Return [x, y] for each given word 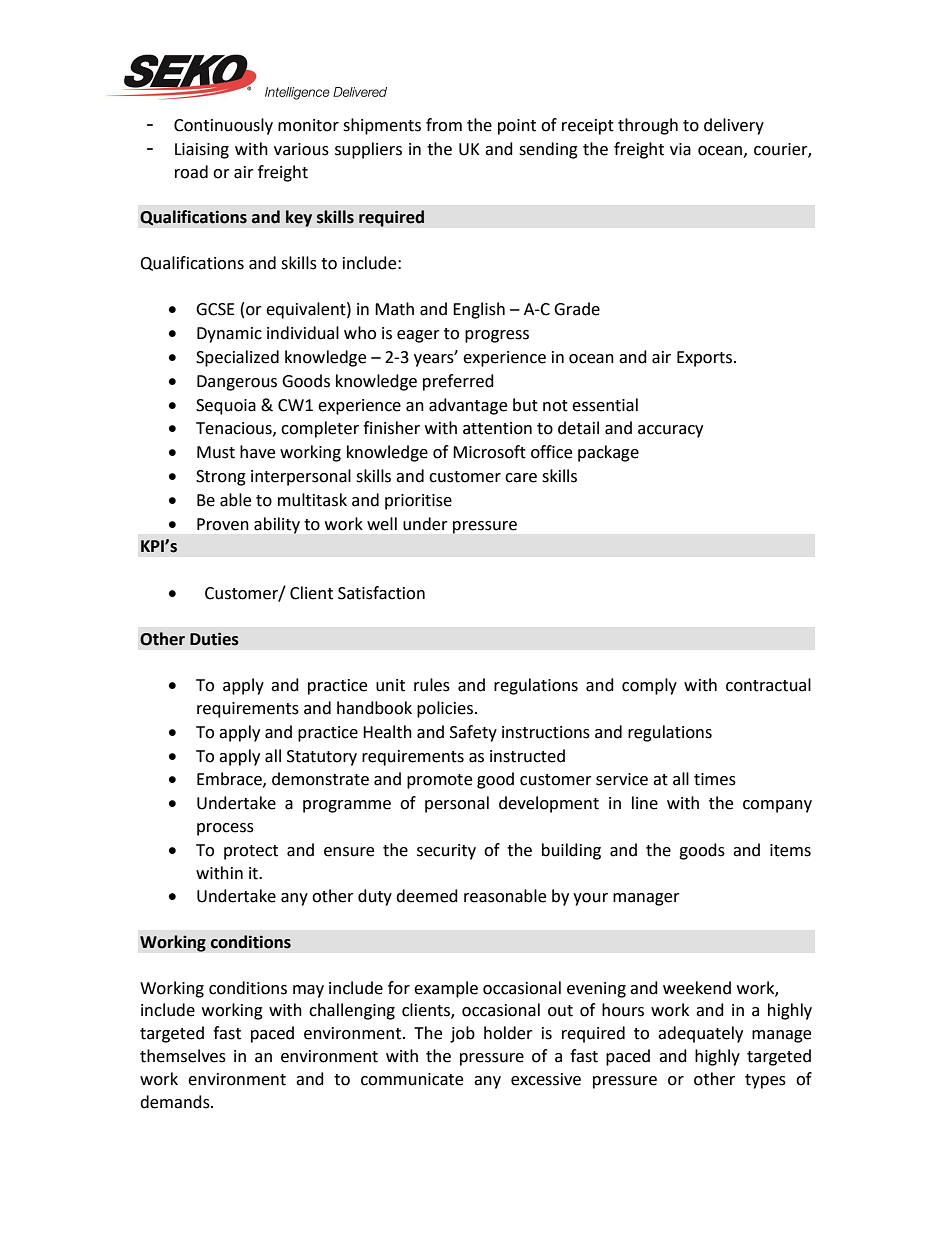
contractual [768, 685]
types [765, 1081]
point [517, 127]
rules [432, 685]
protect [251, 852]
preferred [458, 382]
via [680, 149]
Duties [214, 639]
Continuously [223, 126]
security [446, 852]
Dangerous [237, 383]
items [790, 850]
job [462, 1034]
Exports [706, 359]
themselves [183, 1056]
